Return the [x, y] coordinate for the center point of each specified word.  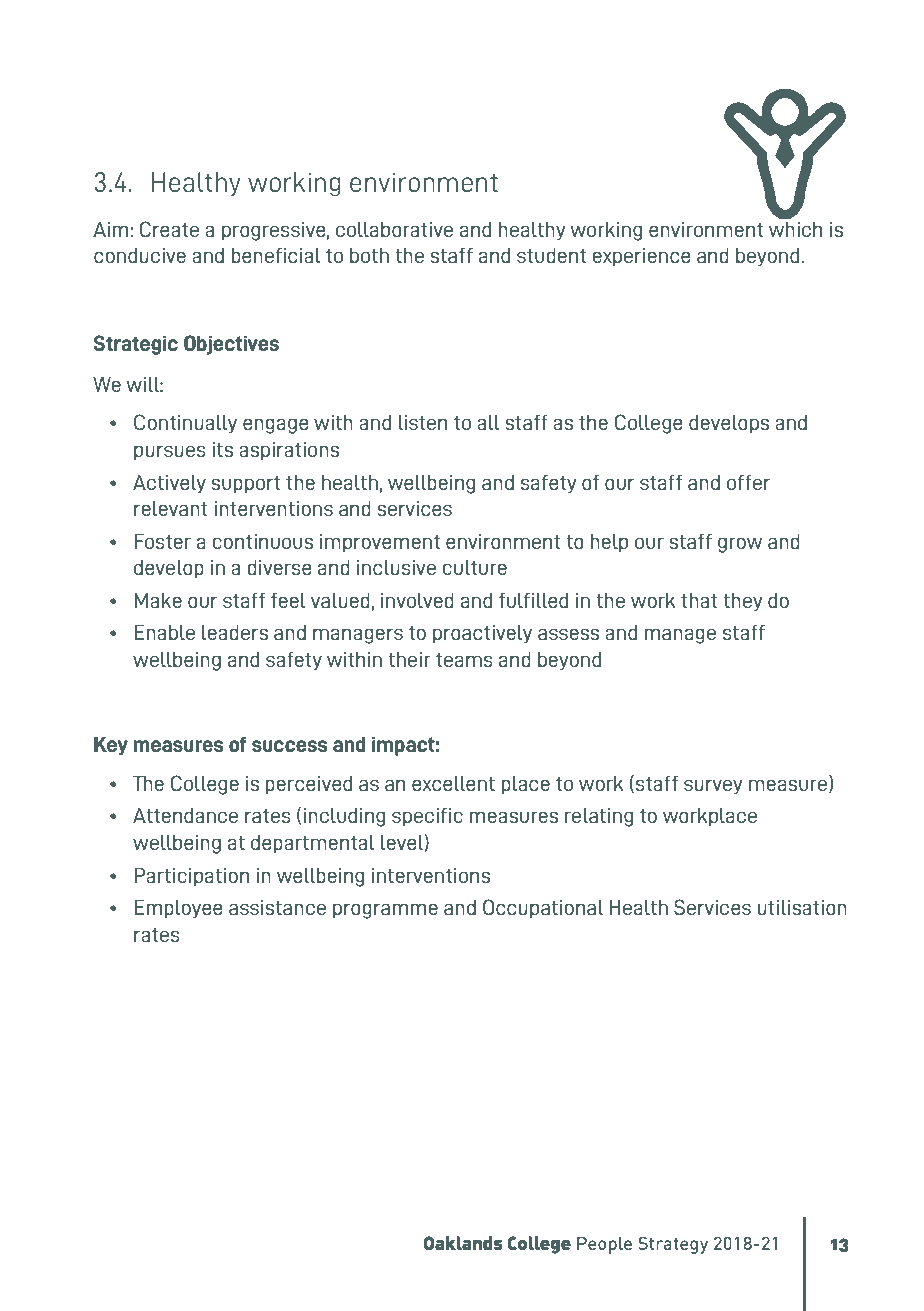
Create [169, 229]
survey [713, 787]
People [604, 1245]
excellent [453, 783]
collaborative [394, 229]
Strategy [673, 1245]
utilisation [802, 907]
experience [642, 257]
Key [111, 746]
